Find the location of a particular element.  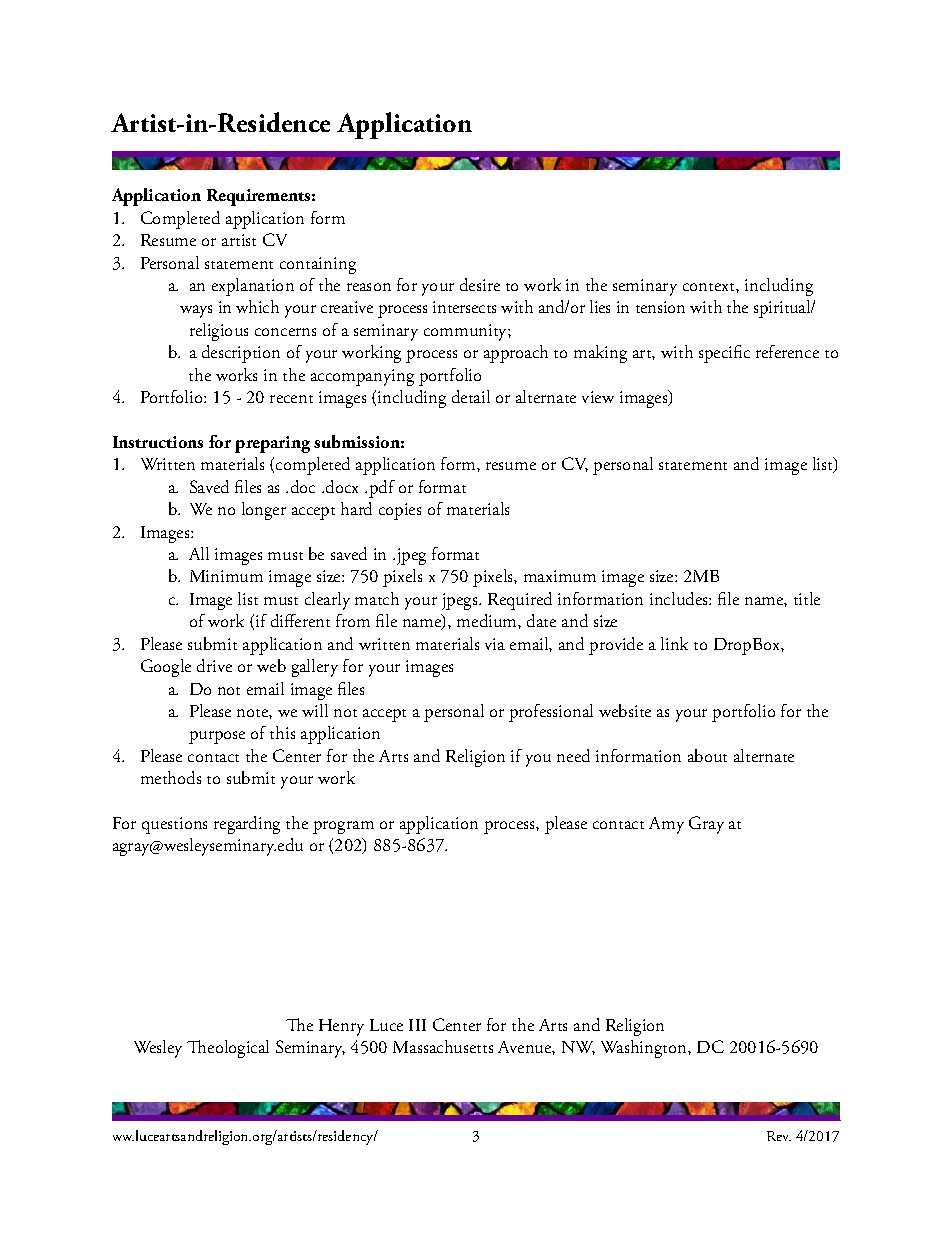

Massachusetts is located at coordinates (443, 1046).
